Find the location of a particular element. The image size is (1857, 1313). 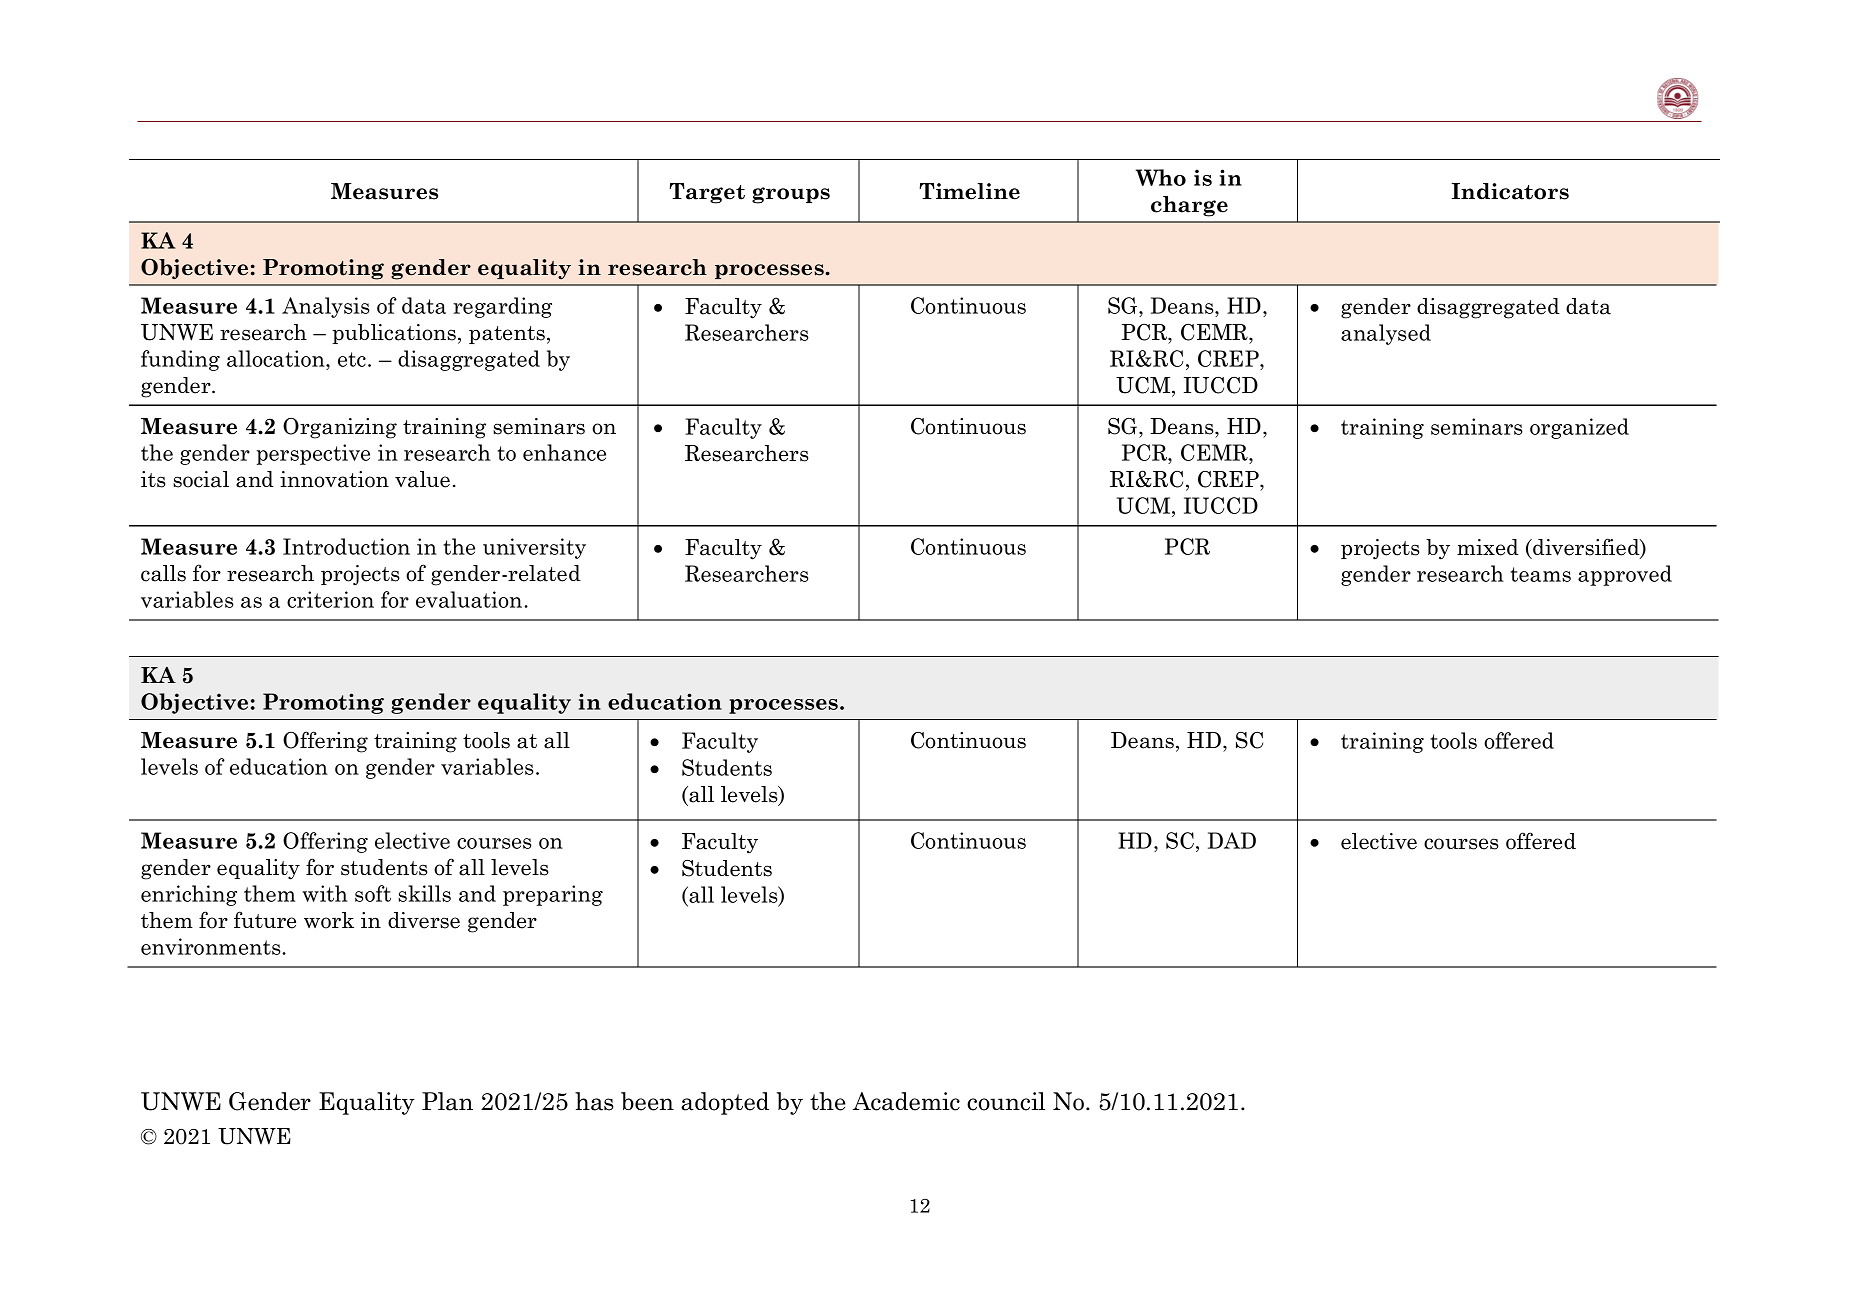

evaluation is located at coordinates (470, 599).
